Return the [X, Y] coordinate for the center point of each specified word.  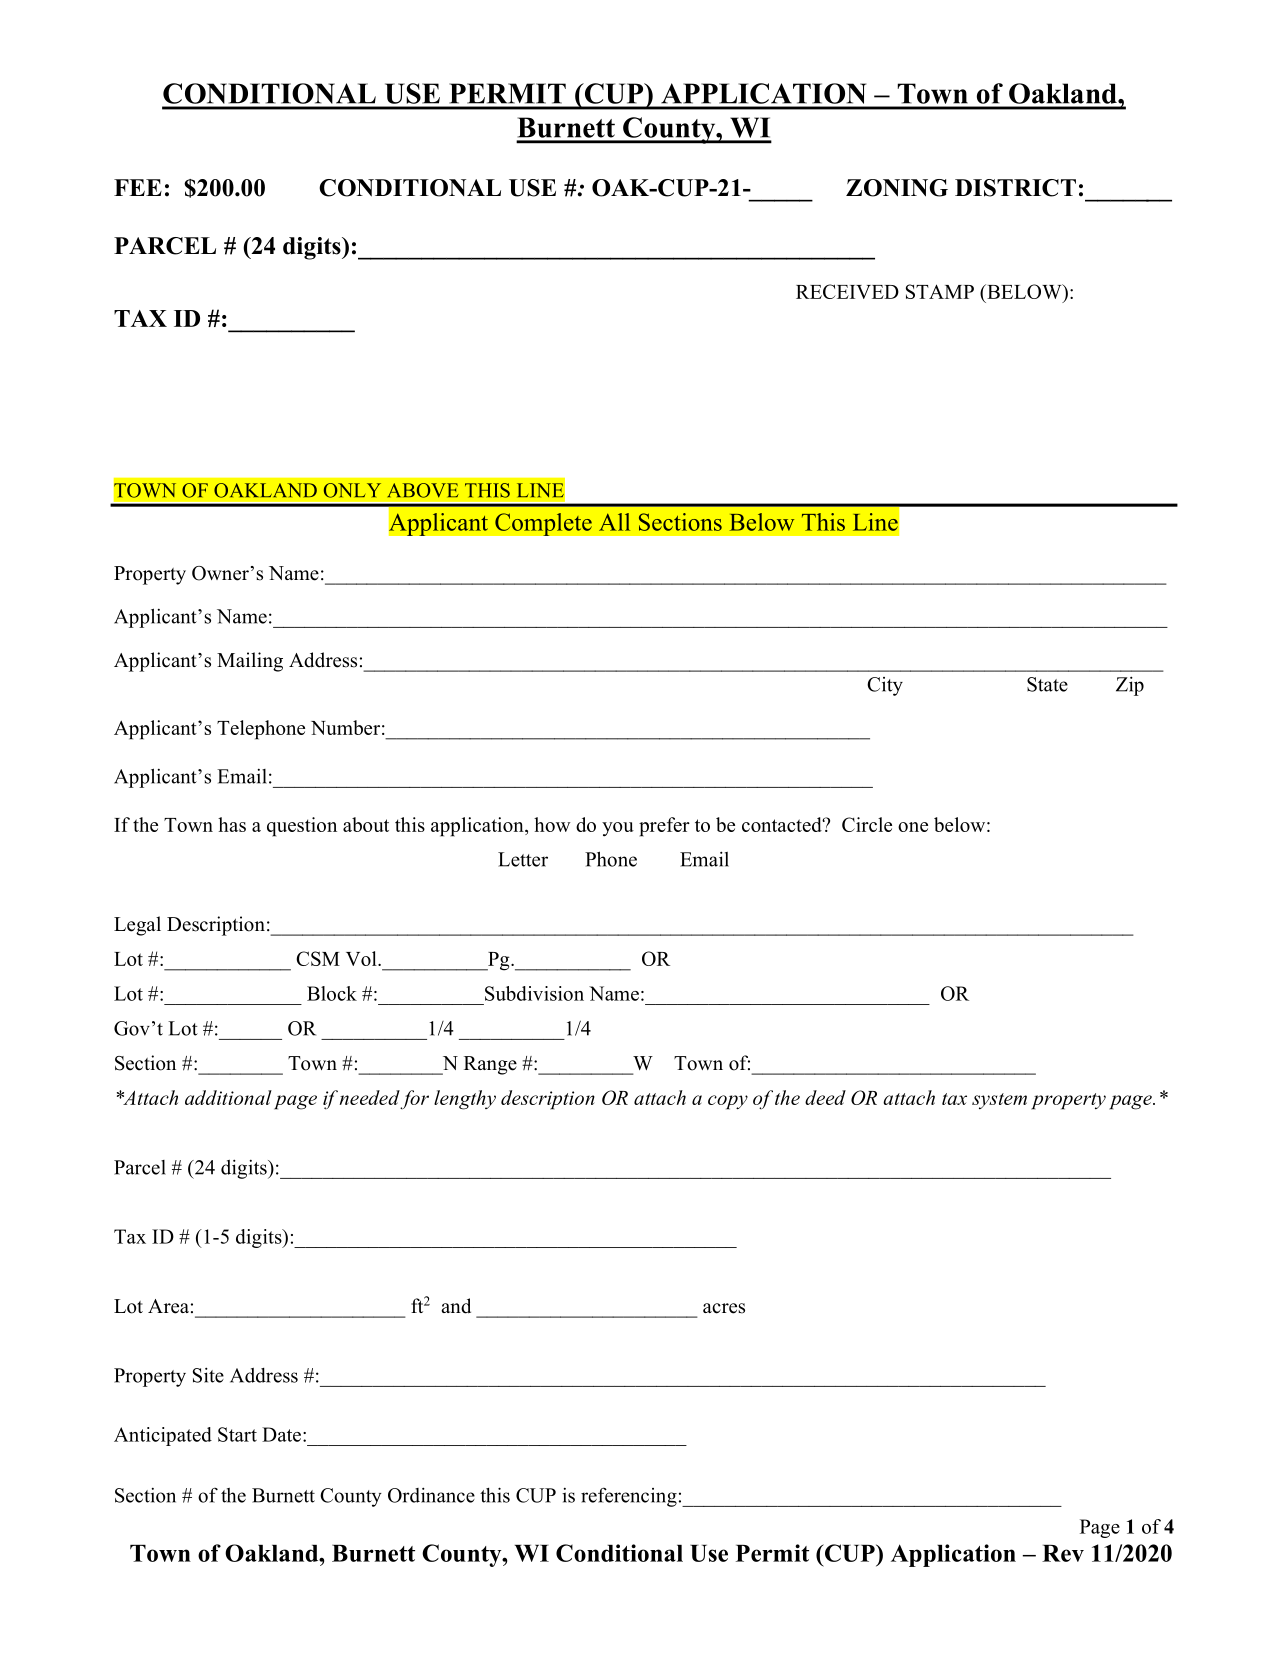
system [999, 1101]
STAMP [940, 291]
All [614, 522]
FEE [138, 187]
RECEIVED [847, 291]
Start [237, 1434]
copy [728, 1102]
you [618, 829]
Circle [867, 824]
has [232, 824]
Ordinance [431, 1495]
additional [228, 1097]
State [1047, 684]
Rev [1063, 1553]
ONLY [352, 490]
